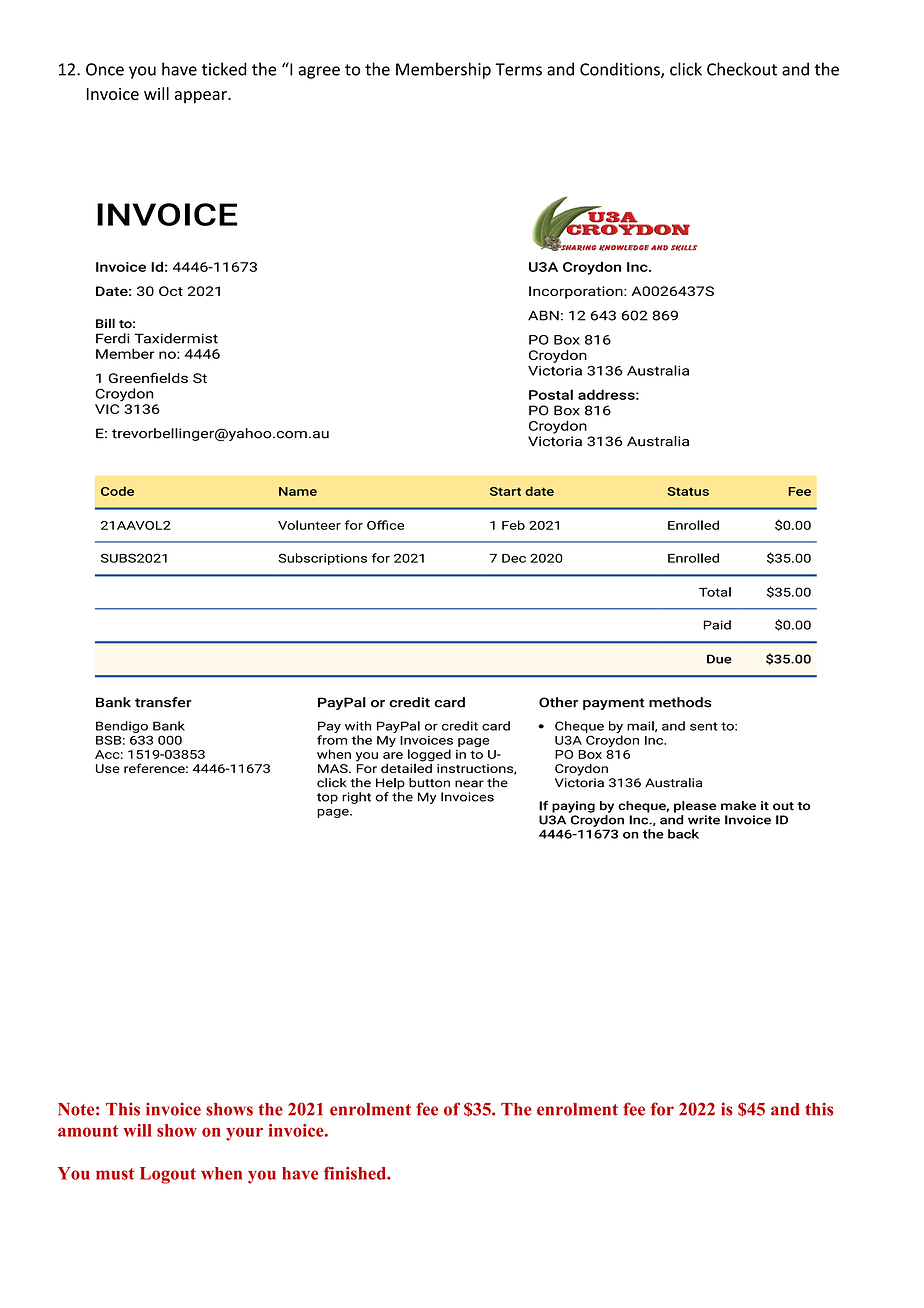  Describe the element at coordinates (202, 97) in the screenshot. I see `appear` at that location.
